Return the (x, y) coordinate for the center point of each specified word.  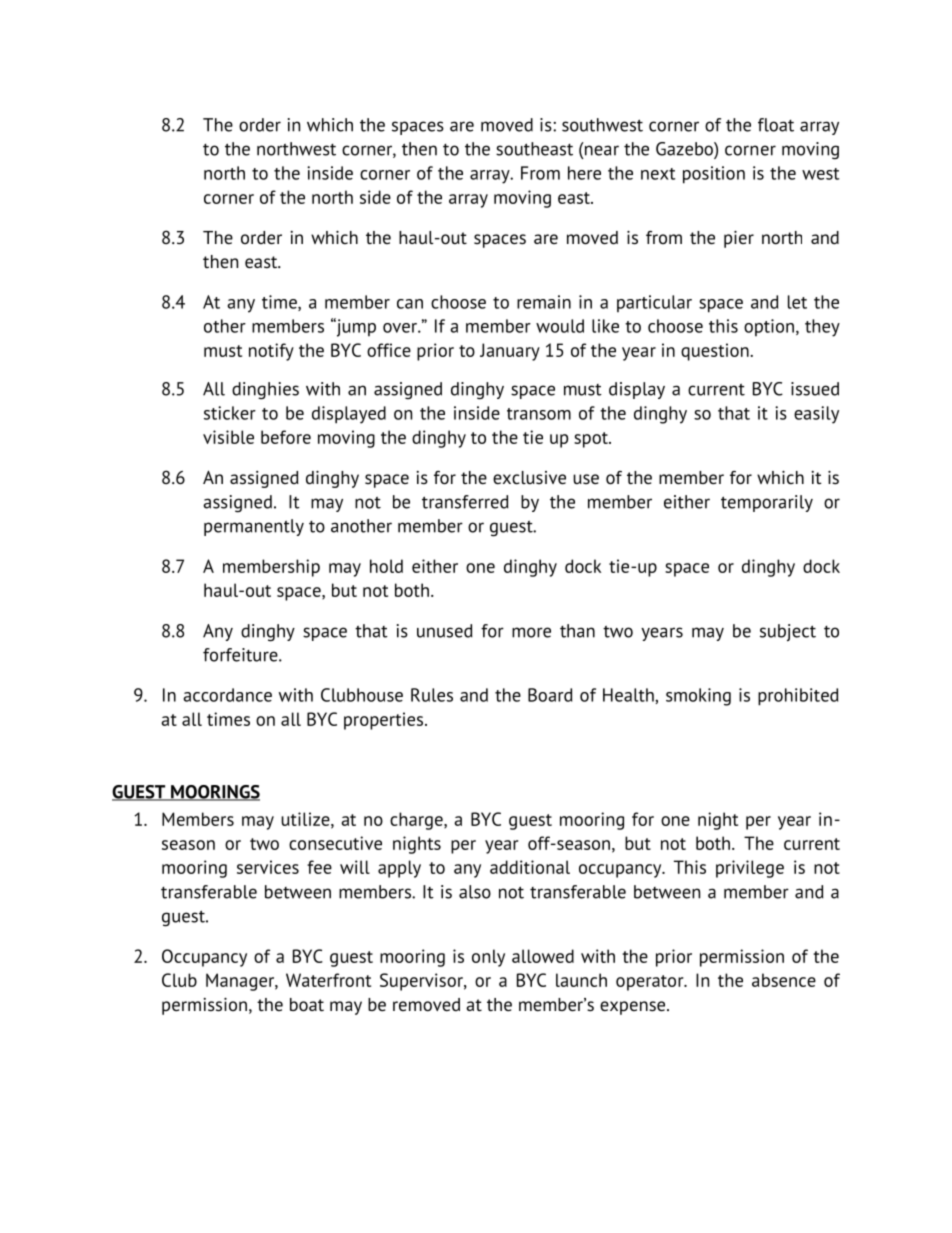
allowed (543, 956)
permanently (254, 527)
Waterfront (328, 980)
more (531, 632)
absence (784, 980)
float (776, 125)
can (410, 304)
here (584, 173)
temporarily (767, 503)
